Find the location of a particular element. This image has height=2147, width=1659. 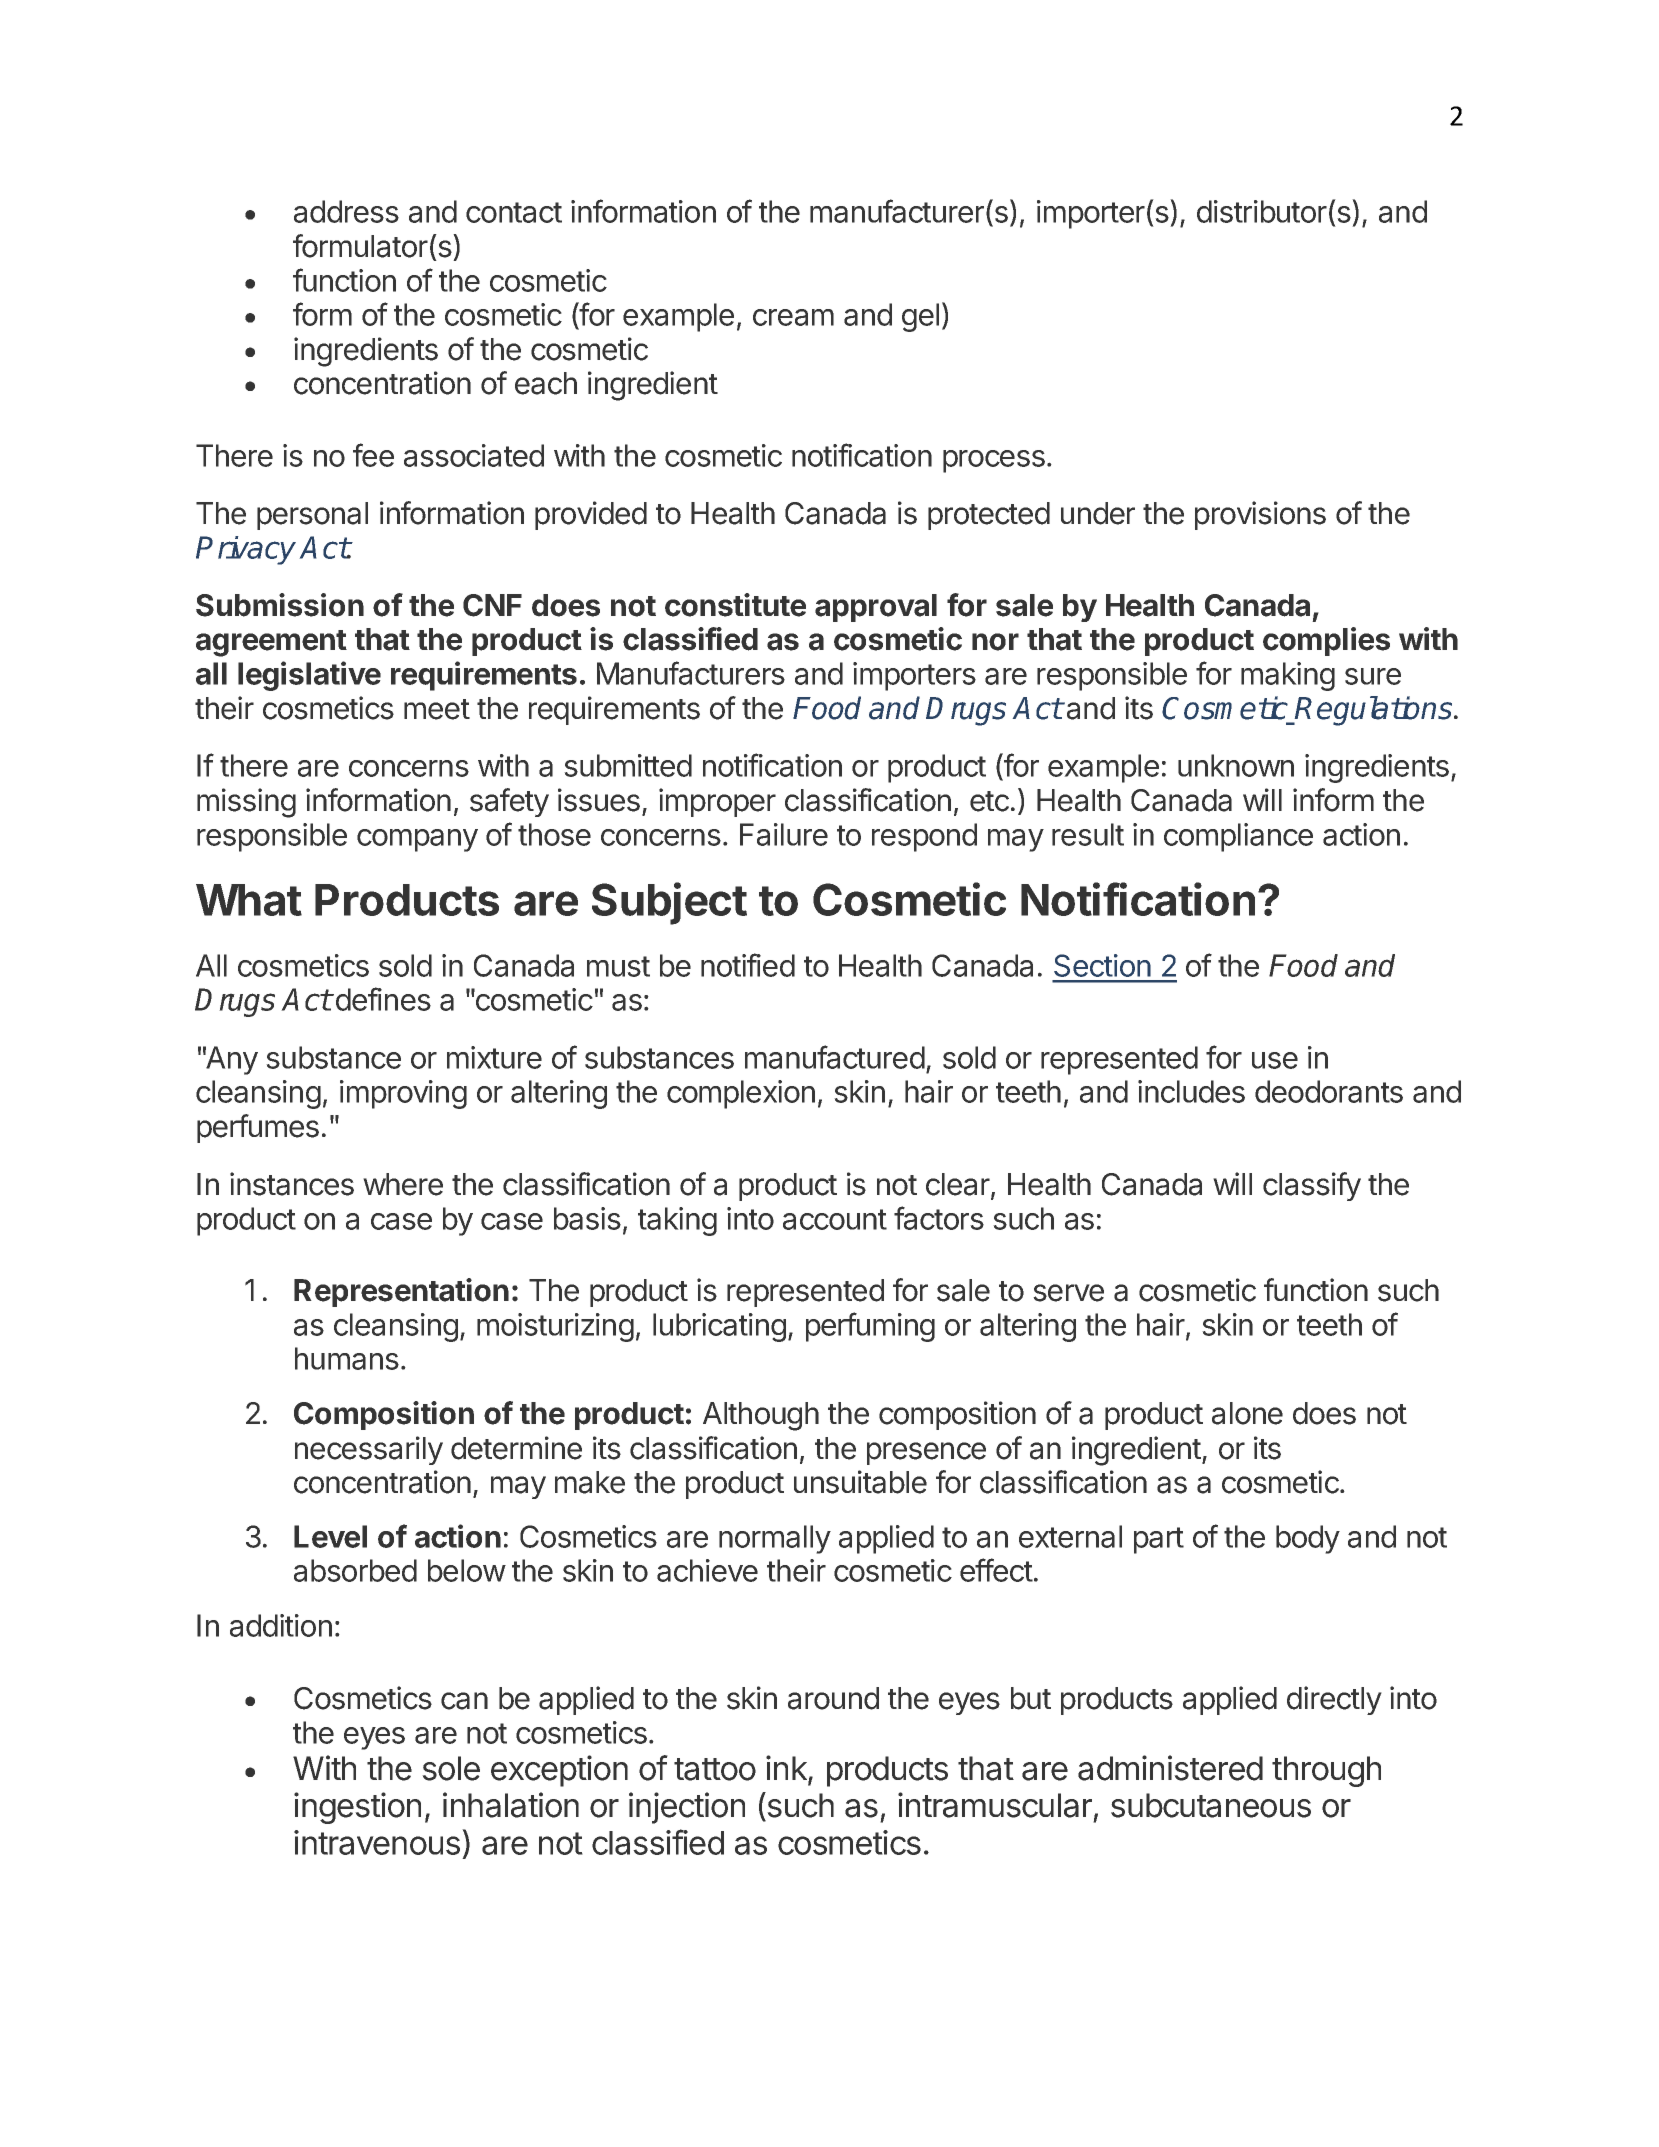

where is located at coordinates (403, 1184).
